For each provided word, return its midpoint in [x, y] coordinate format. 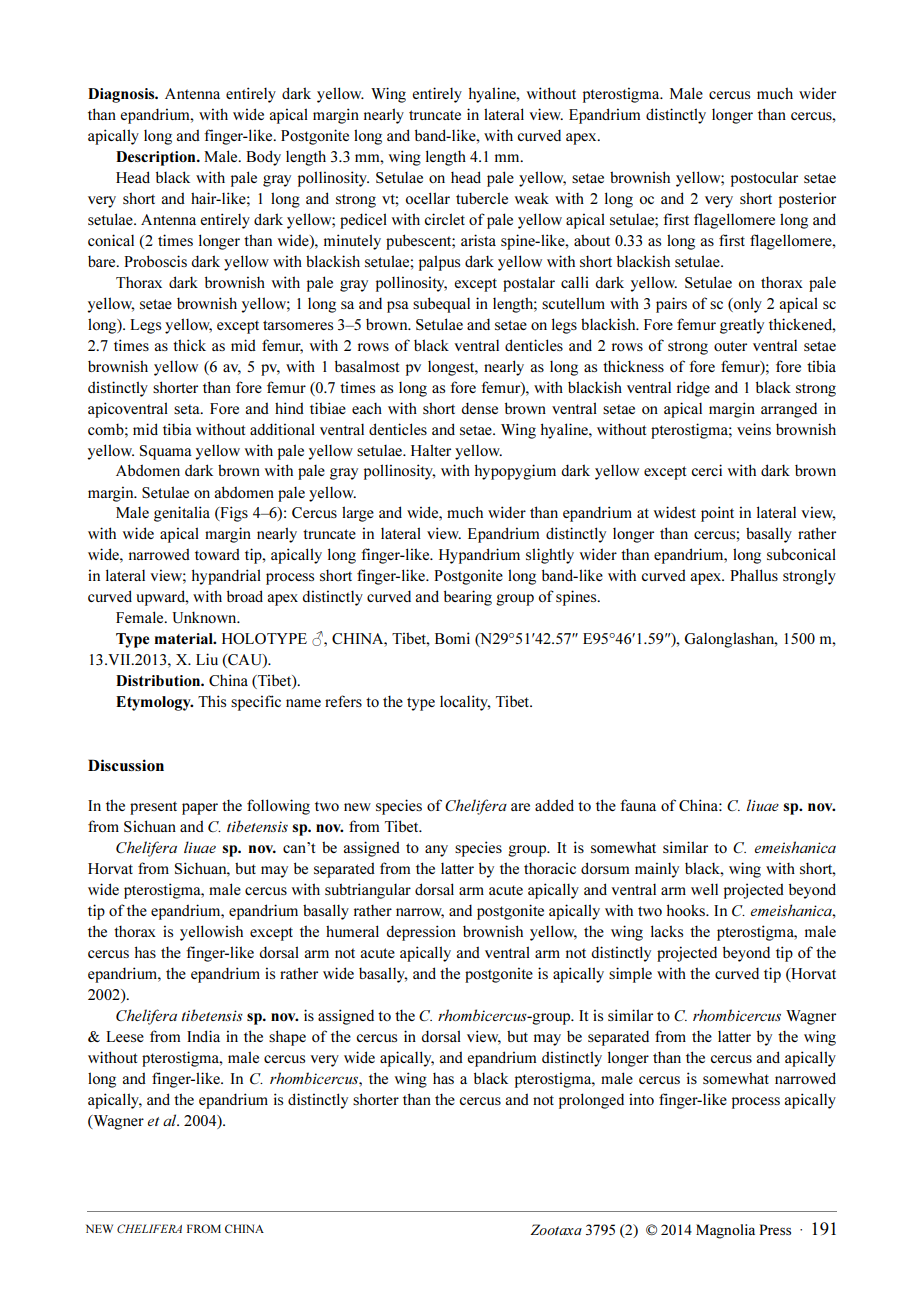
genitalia [182, 514]
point [717, 514]
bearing [468, 598]
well [704, 889]
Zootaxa [556, 1229]
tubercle [482, 198]
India [203, 1036]
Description [157, 158]
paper [200, 809]
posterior [807, 200]
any [436, 851]
